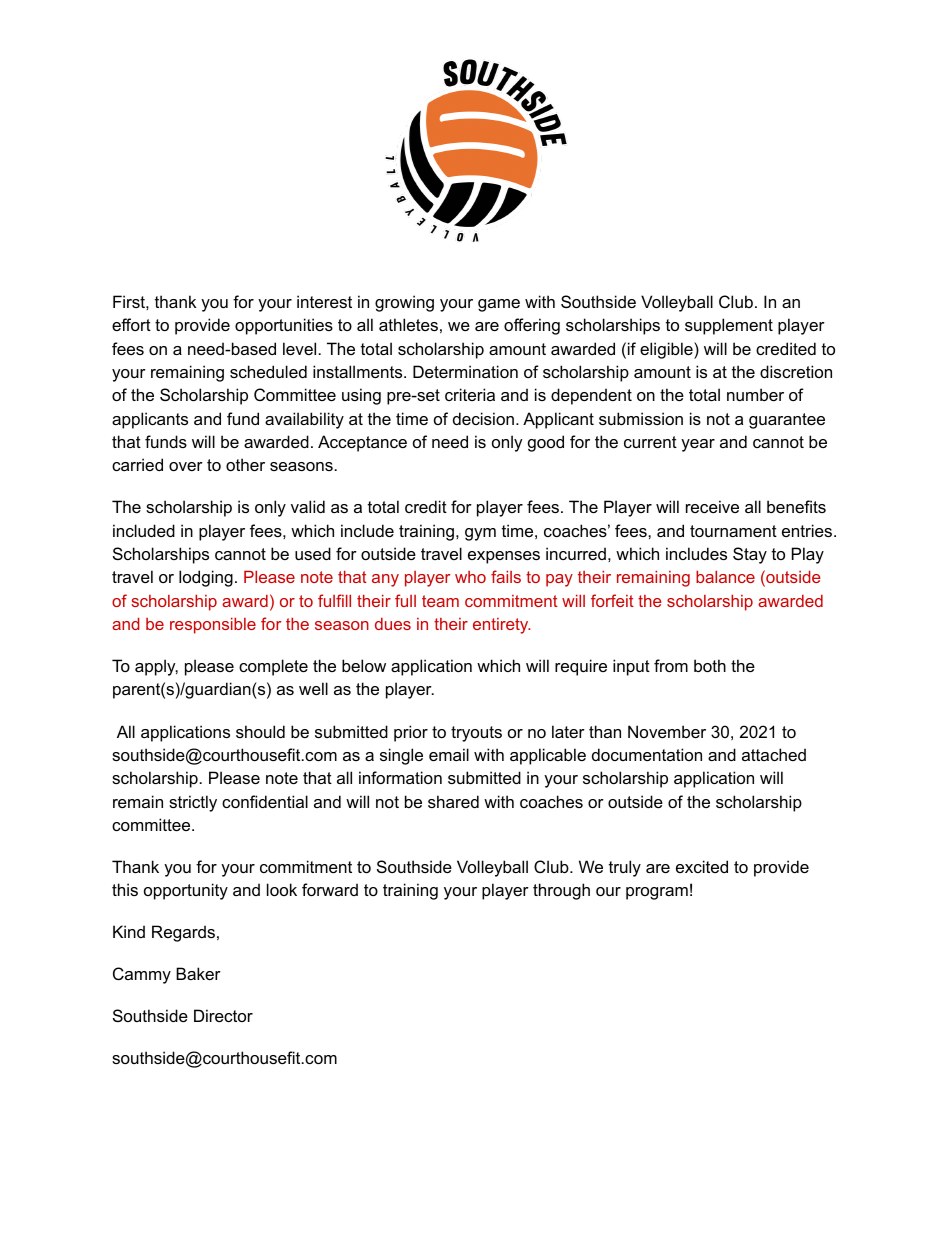 The image size is (952, 1233). Describe the element at coordinates (561, 891) in the document. I see `through` at that location.
